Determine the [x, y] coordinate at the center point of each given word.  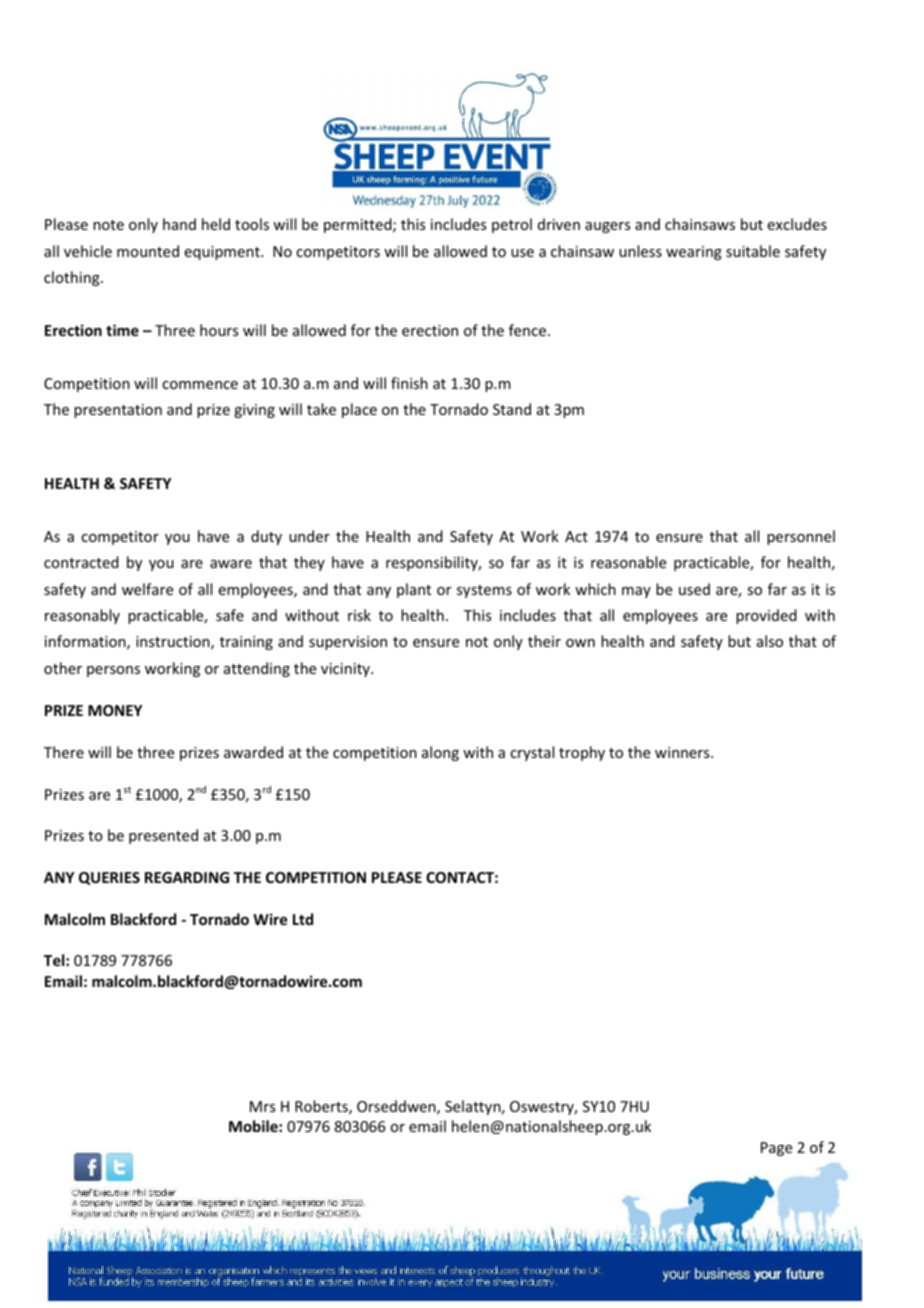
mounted [148, 251]
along [440, 753]
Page [776, 1149]
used [694, 589]
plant [414, 590]
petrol [512, 225]
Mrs [262, 1106]
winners [683, 752]
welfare [147, 589]
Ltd [303, 919]
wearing [694, 253]
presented [163, 836]
